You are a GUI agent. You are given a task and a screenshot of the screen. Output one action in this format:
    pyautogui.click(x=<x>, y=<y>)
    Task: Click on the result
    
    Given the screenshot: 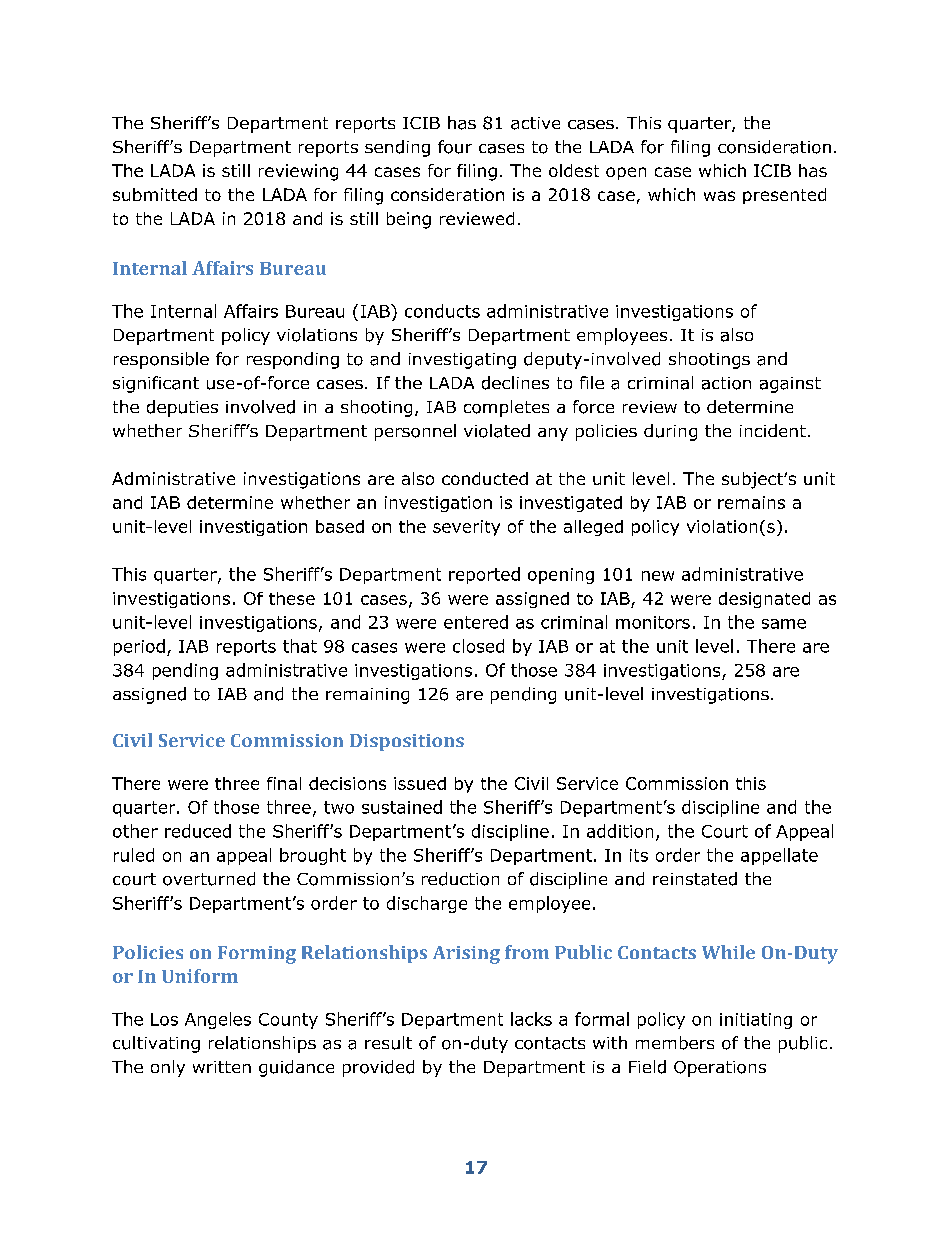 What is the action you would take?
    pyautogui.click(x=388, y=1043)
